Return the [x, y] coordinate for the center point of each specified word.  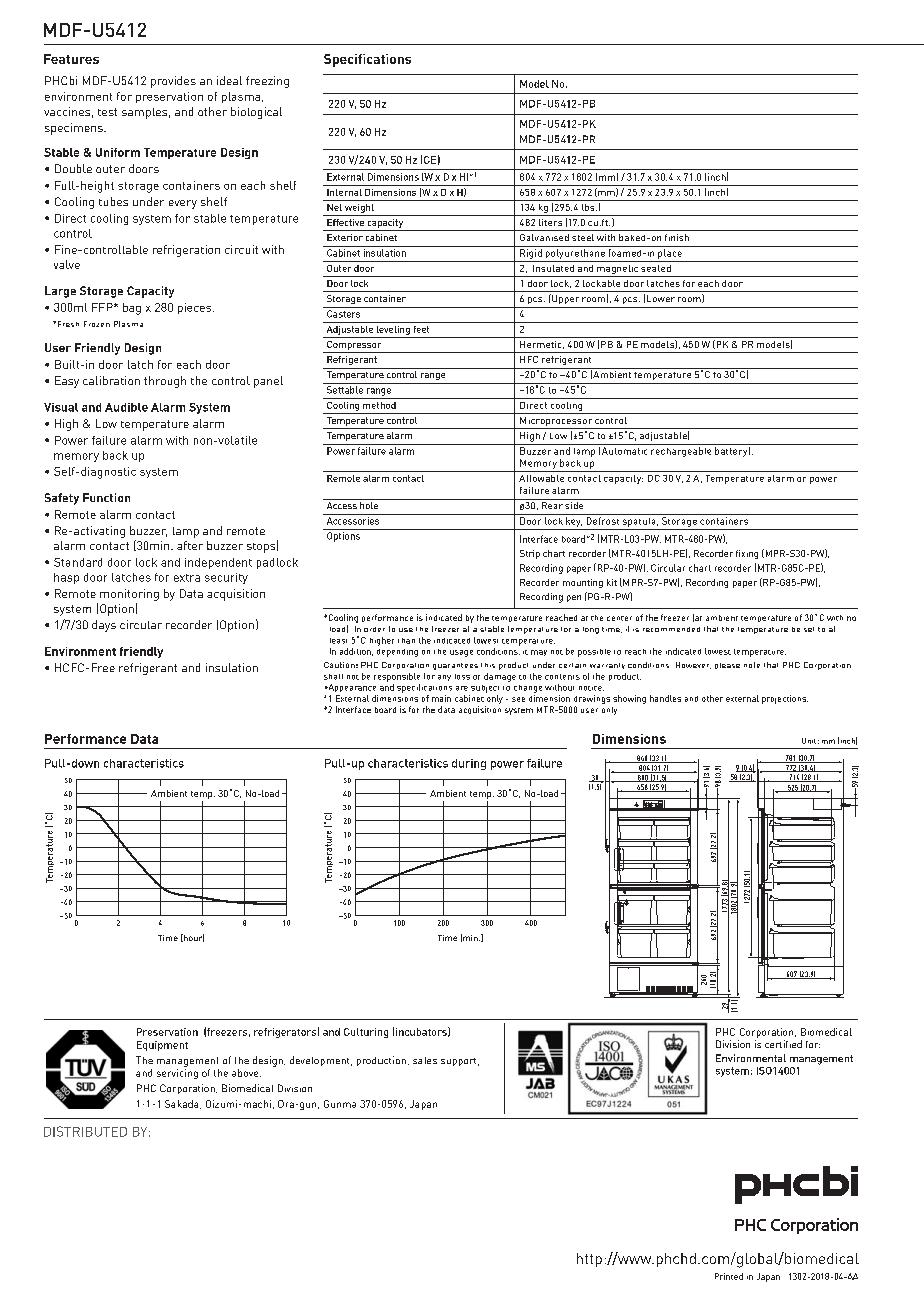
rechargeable [681, 452]
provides [173, 82]
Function [106, 497]
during [469, 764]
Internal [344, 192]
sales [425, 1060]
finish [677, 237]
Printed [729, 1276]
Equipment [162, 1046]
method [379, 405]
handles [665, 698]
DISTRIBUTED [85, 1131]
